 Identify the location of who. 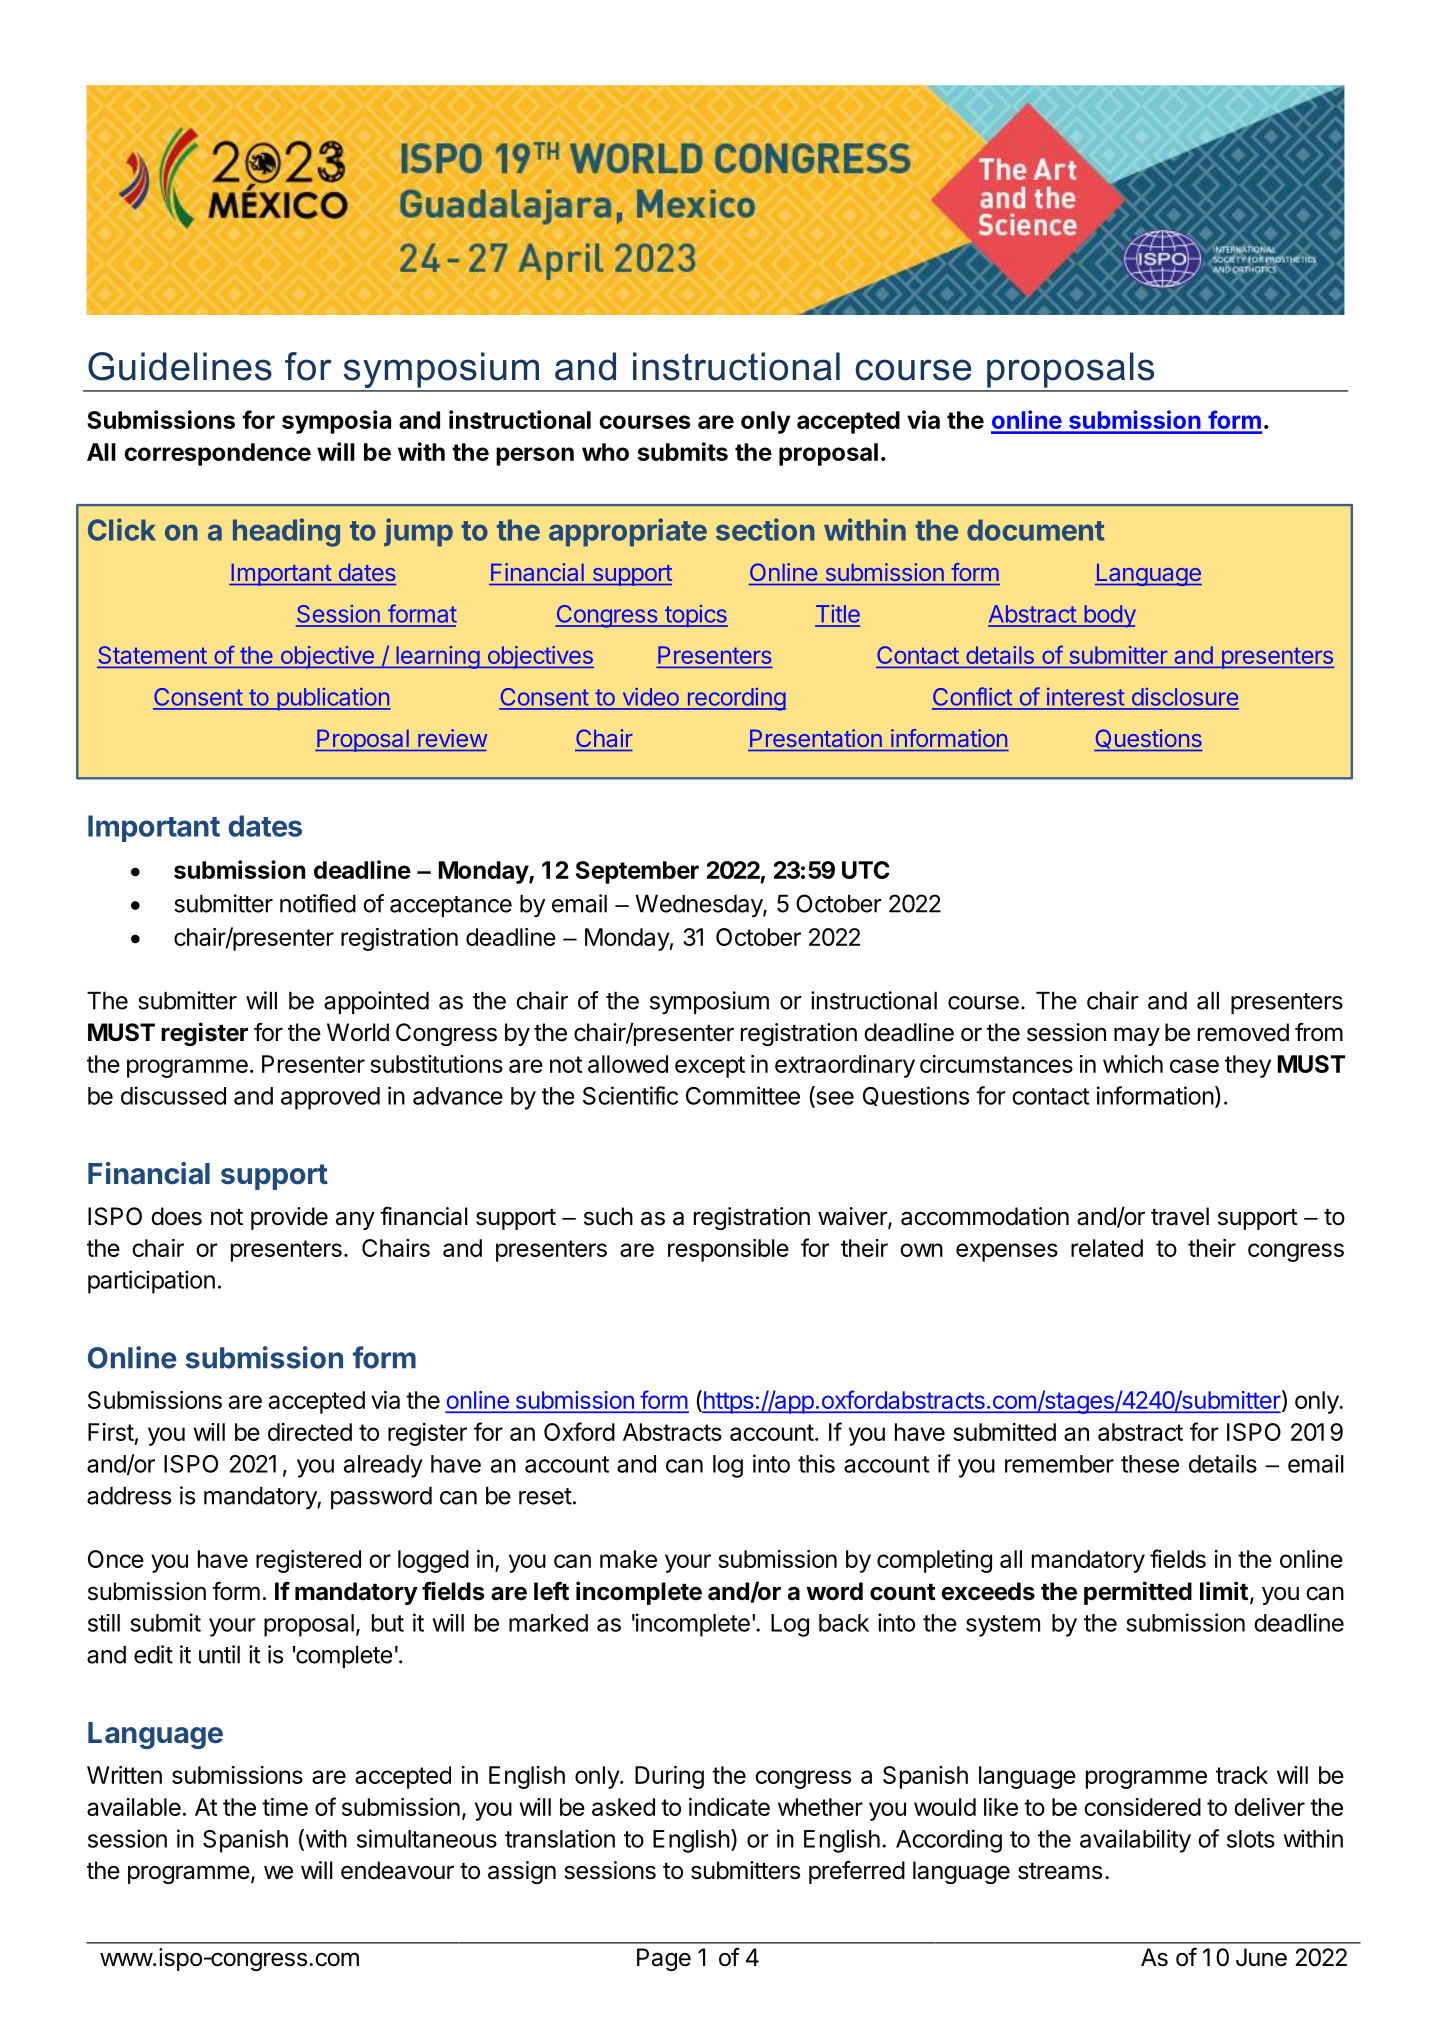
(605, 452).
